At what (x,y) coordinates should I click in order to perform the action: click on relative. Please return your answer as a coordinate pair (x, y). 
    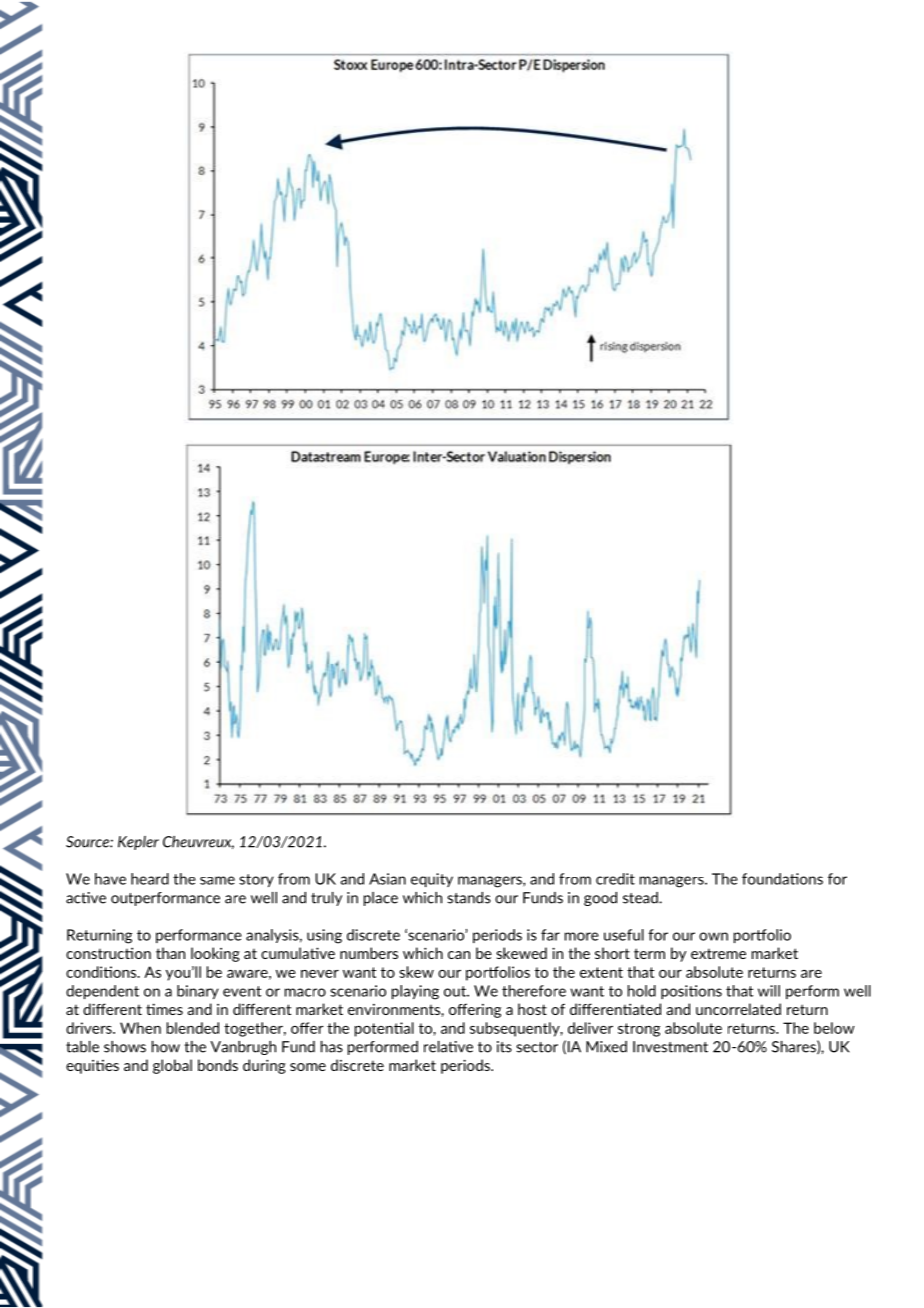
    Looking at the image, I should click on (448, 1047).
